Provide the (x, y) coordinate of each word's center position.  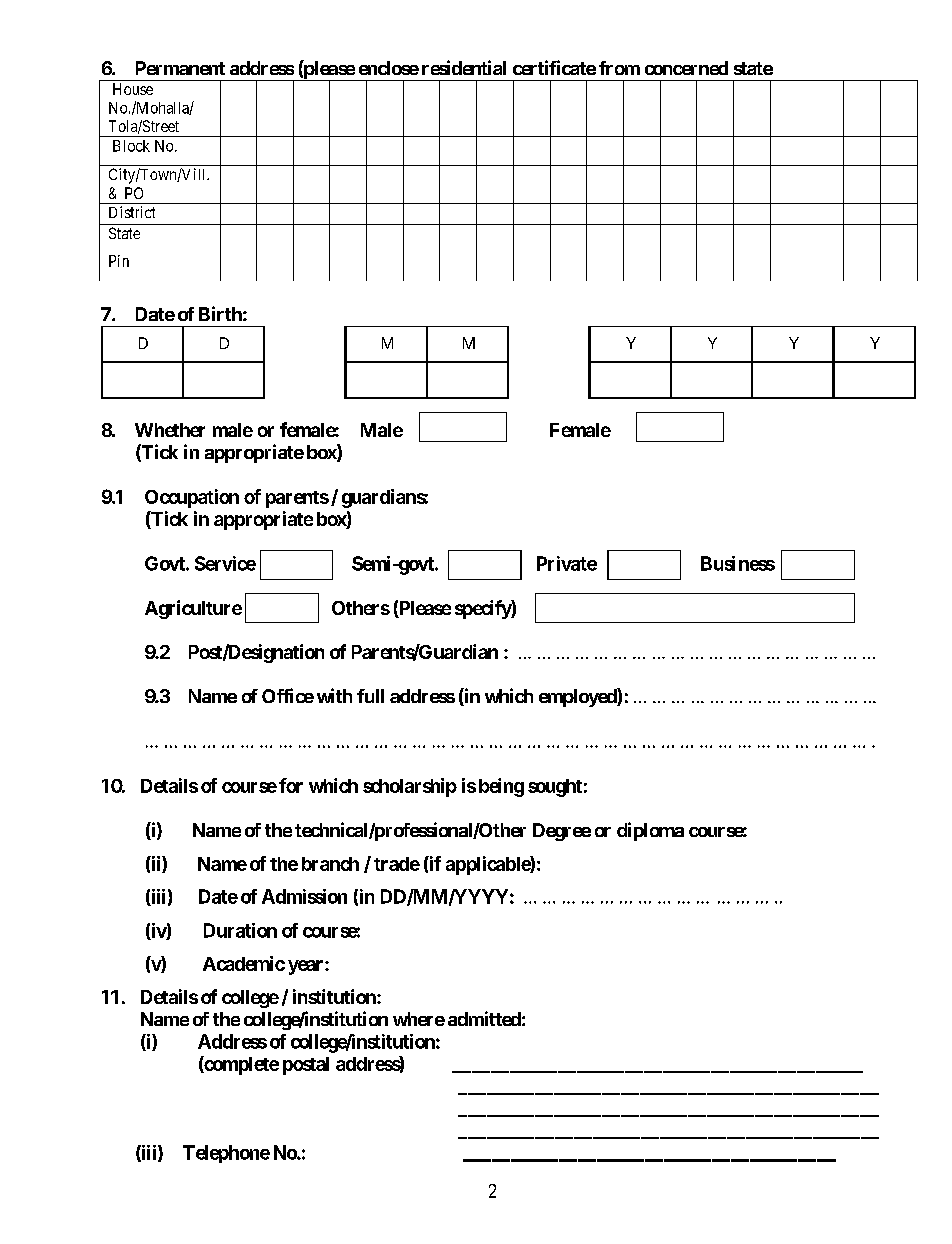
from (619, 68)
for (291, 785)
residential (464, 67)
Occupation (192, 498)
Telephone (226, 1154)
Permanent (180, 68)
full (370, 696)
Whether (170, 430)
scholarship (410, 787)
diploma (650, 831)
